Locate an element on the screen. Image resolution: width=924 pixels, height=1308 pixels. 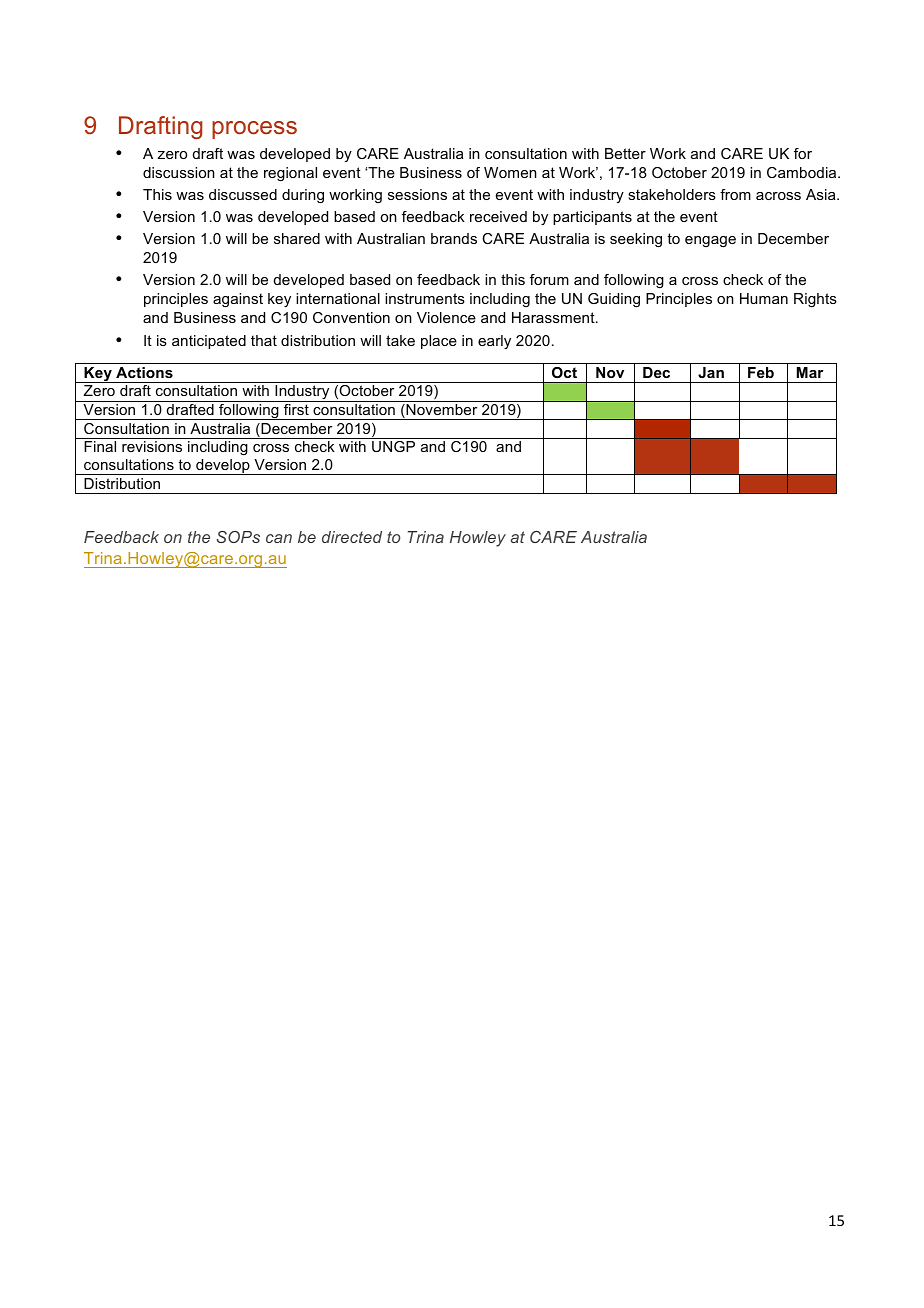
can is located at coordinates (279, 538).
